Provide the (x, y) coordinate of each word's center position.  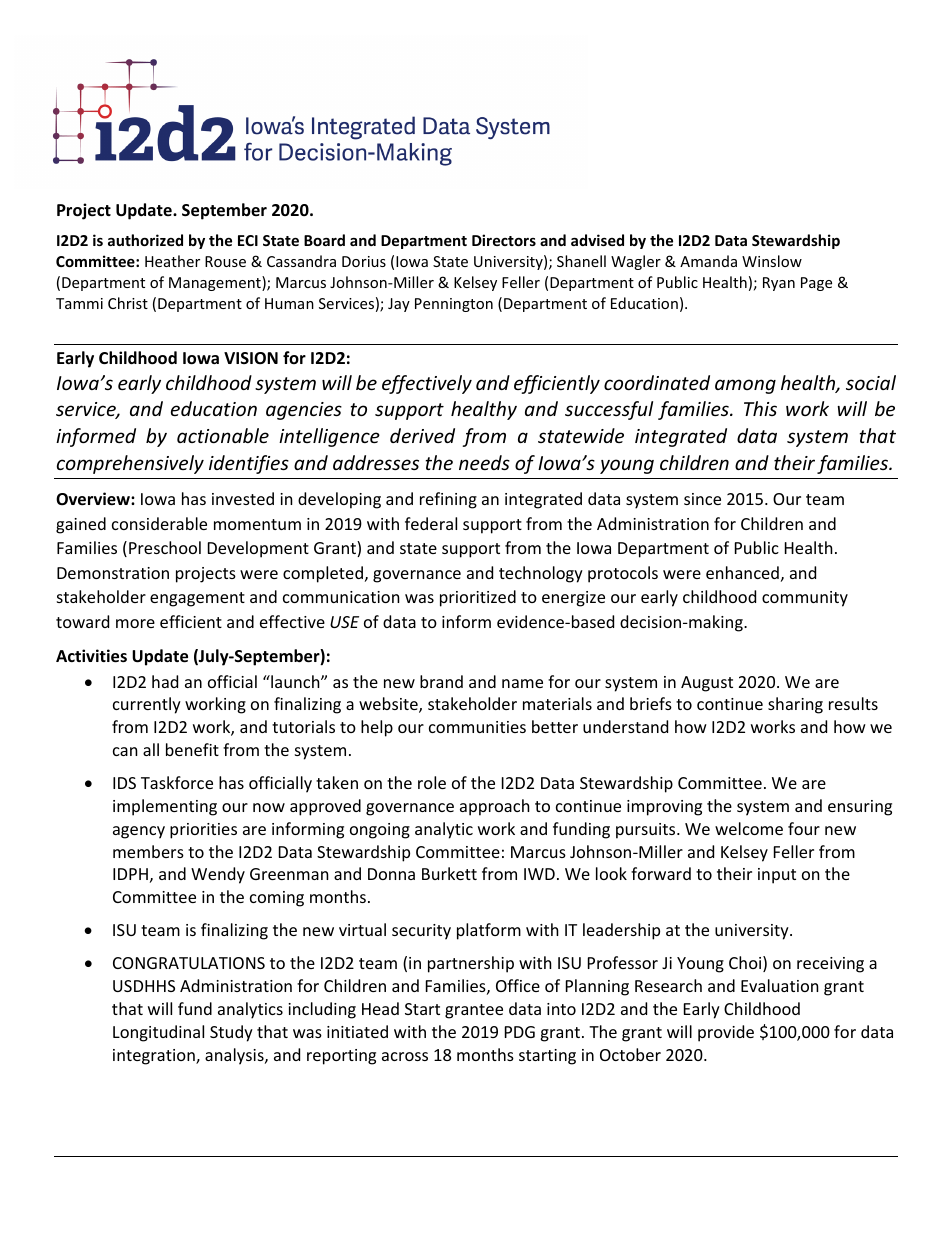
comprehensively (130, 464)
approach (495, 807)
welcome (749, 828)
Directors (504, 240)
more (135, 623)
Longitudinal (158, 1033)
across (405, 1056)
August (707, 684)
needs (484, 462)
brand (441, 681)
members (148, 851)
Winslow (772, 261)
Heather (172, 261)
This (760, 408)
